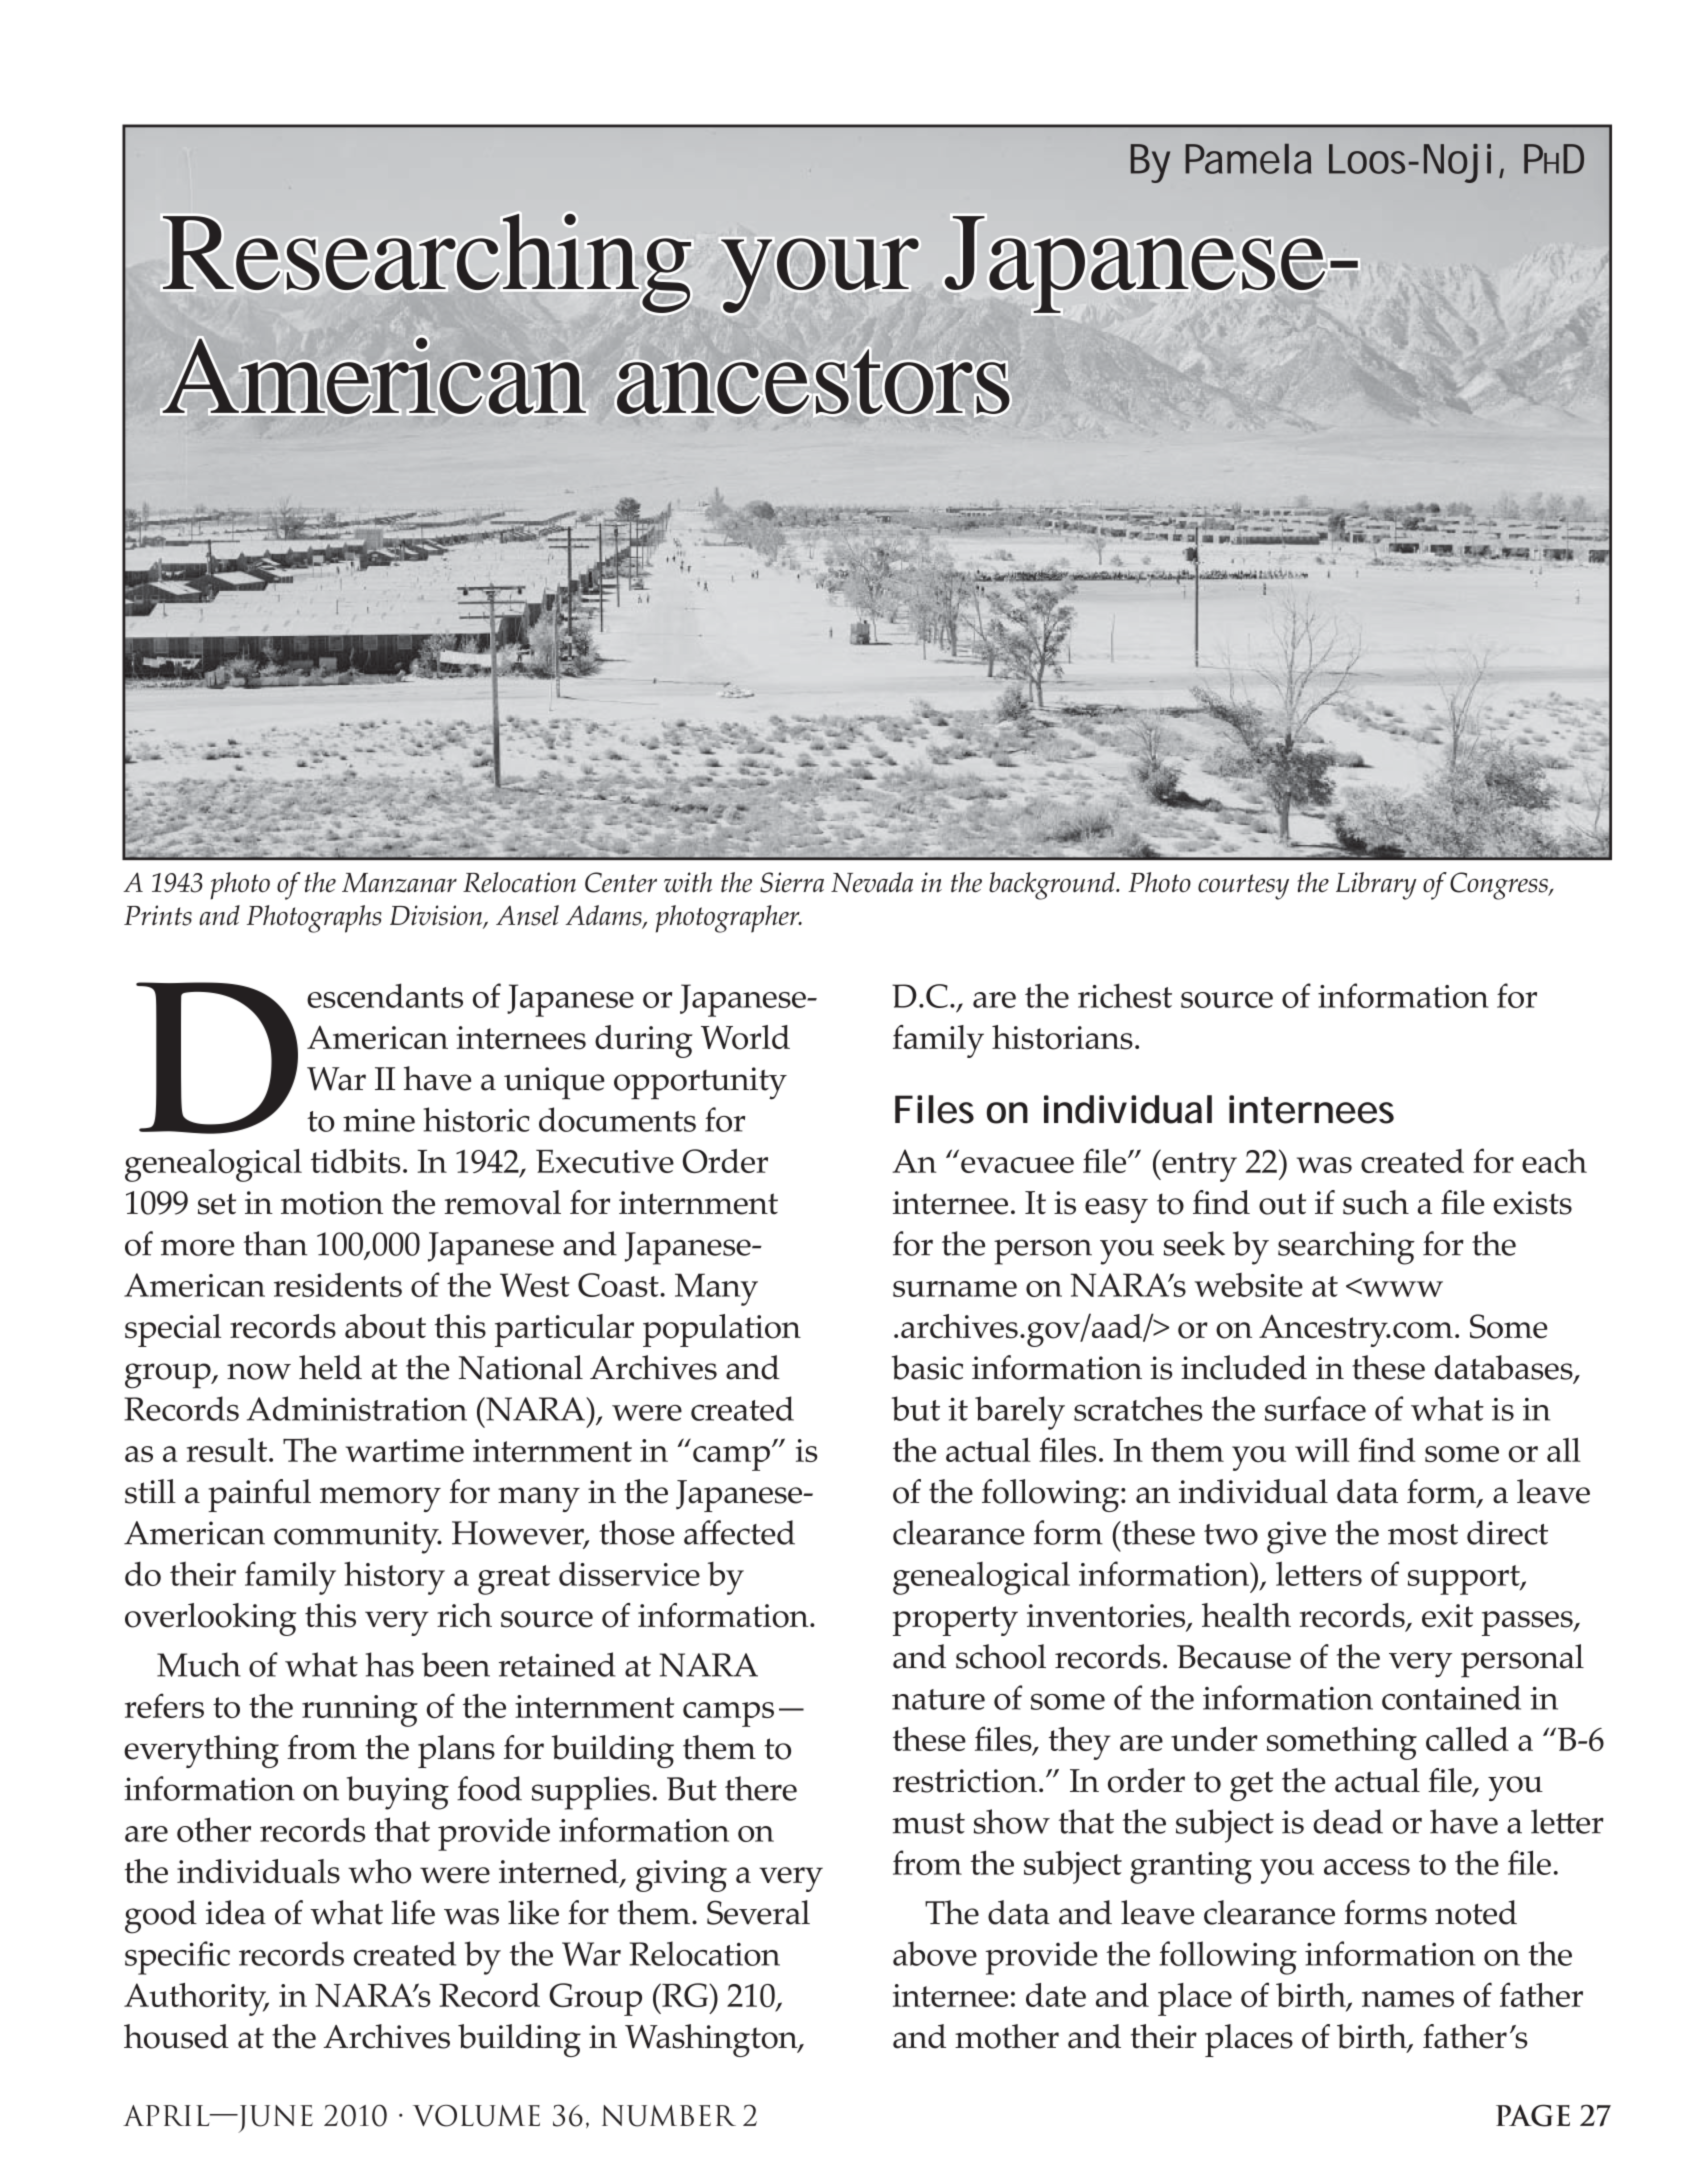  I want to click on Library, so click(1376, 886).
